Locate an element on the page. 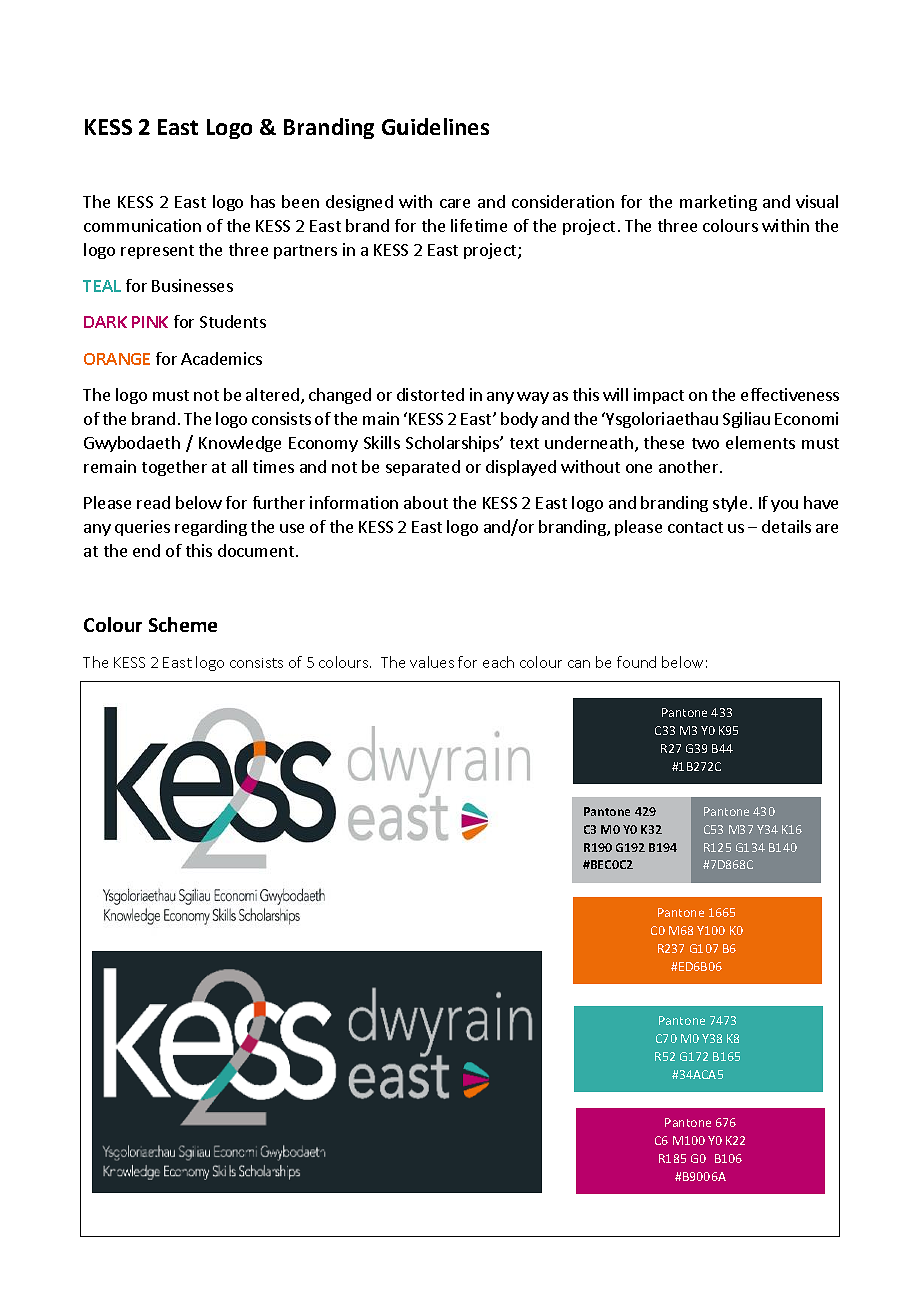 The height and width of the image is (1308, 924). values is located at coordinates (432, 662).
